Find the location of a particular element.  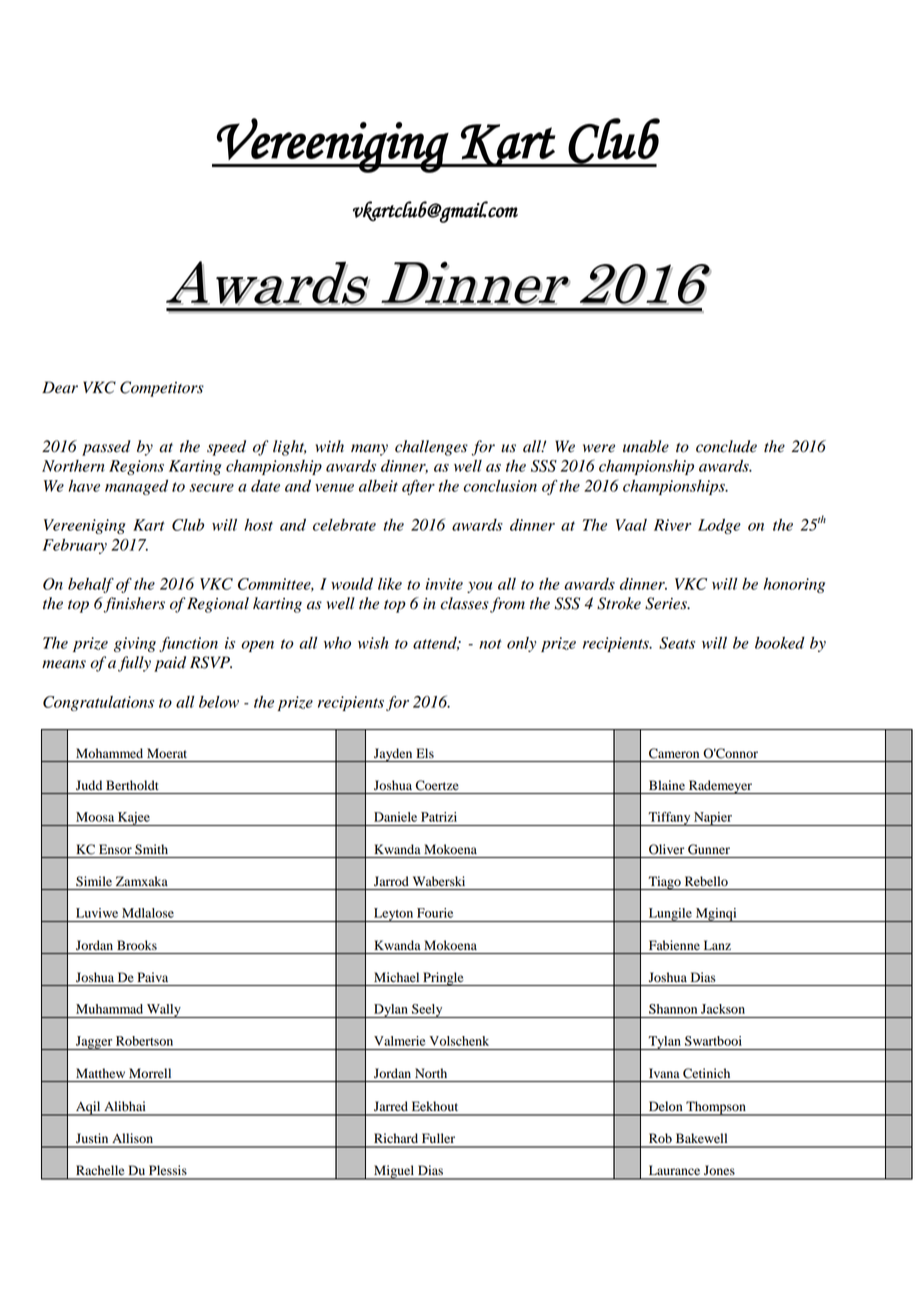

Thompson is located at coordinates (716, 1108).
